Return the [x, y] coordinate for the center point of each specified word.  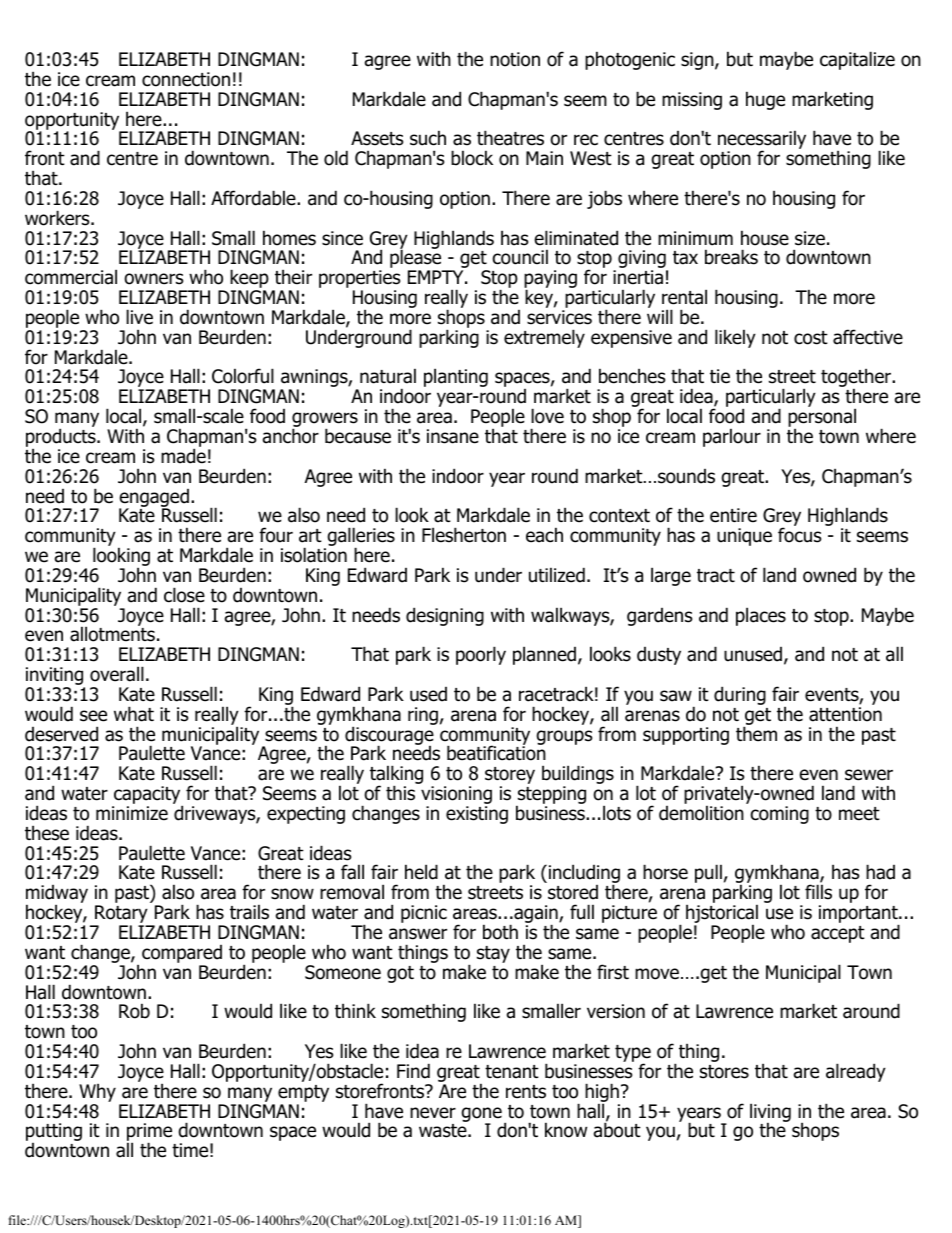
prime [149, 1133]
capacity [147, 796]
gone [481, 1115]
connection [186, 79]
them [756, 733]
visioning [456, 796]
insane [453, 436]
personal [822, 419]
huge [765, 100]
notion [515, 59]
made [183, 456]
